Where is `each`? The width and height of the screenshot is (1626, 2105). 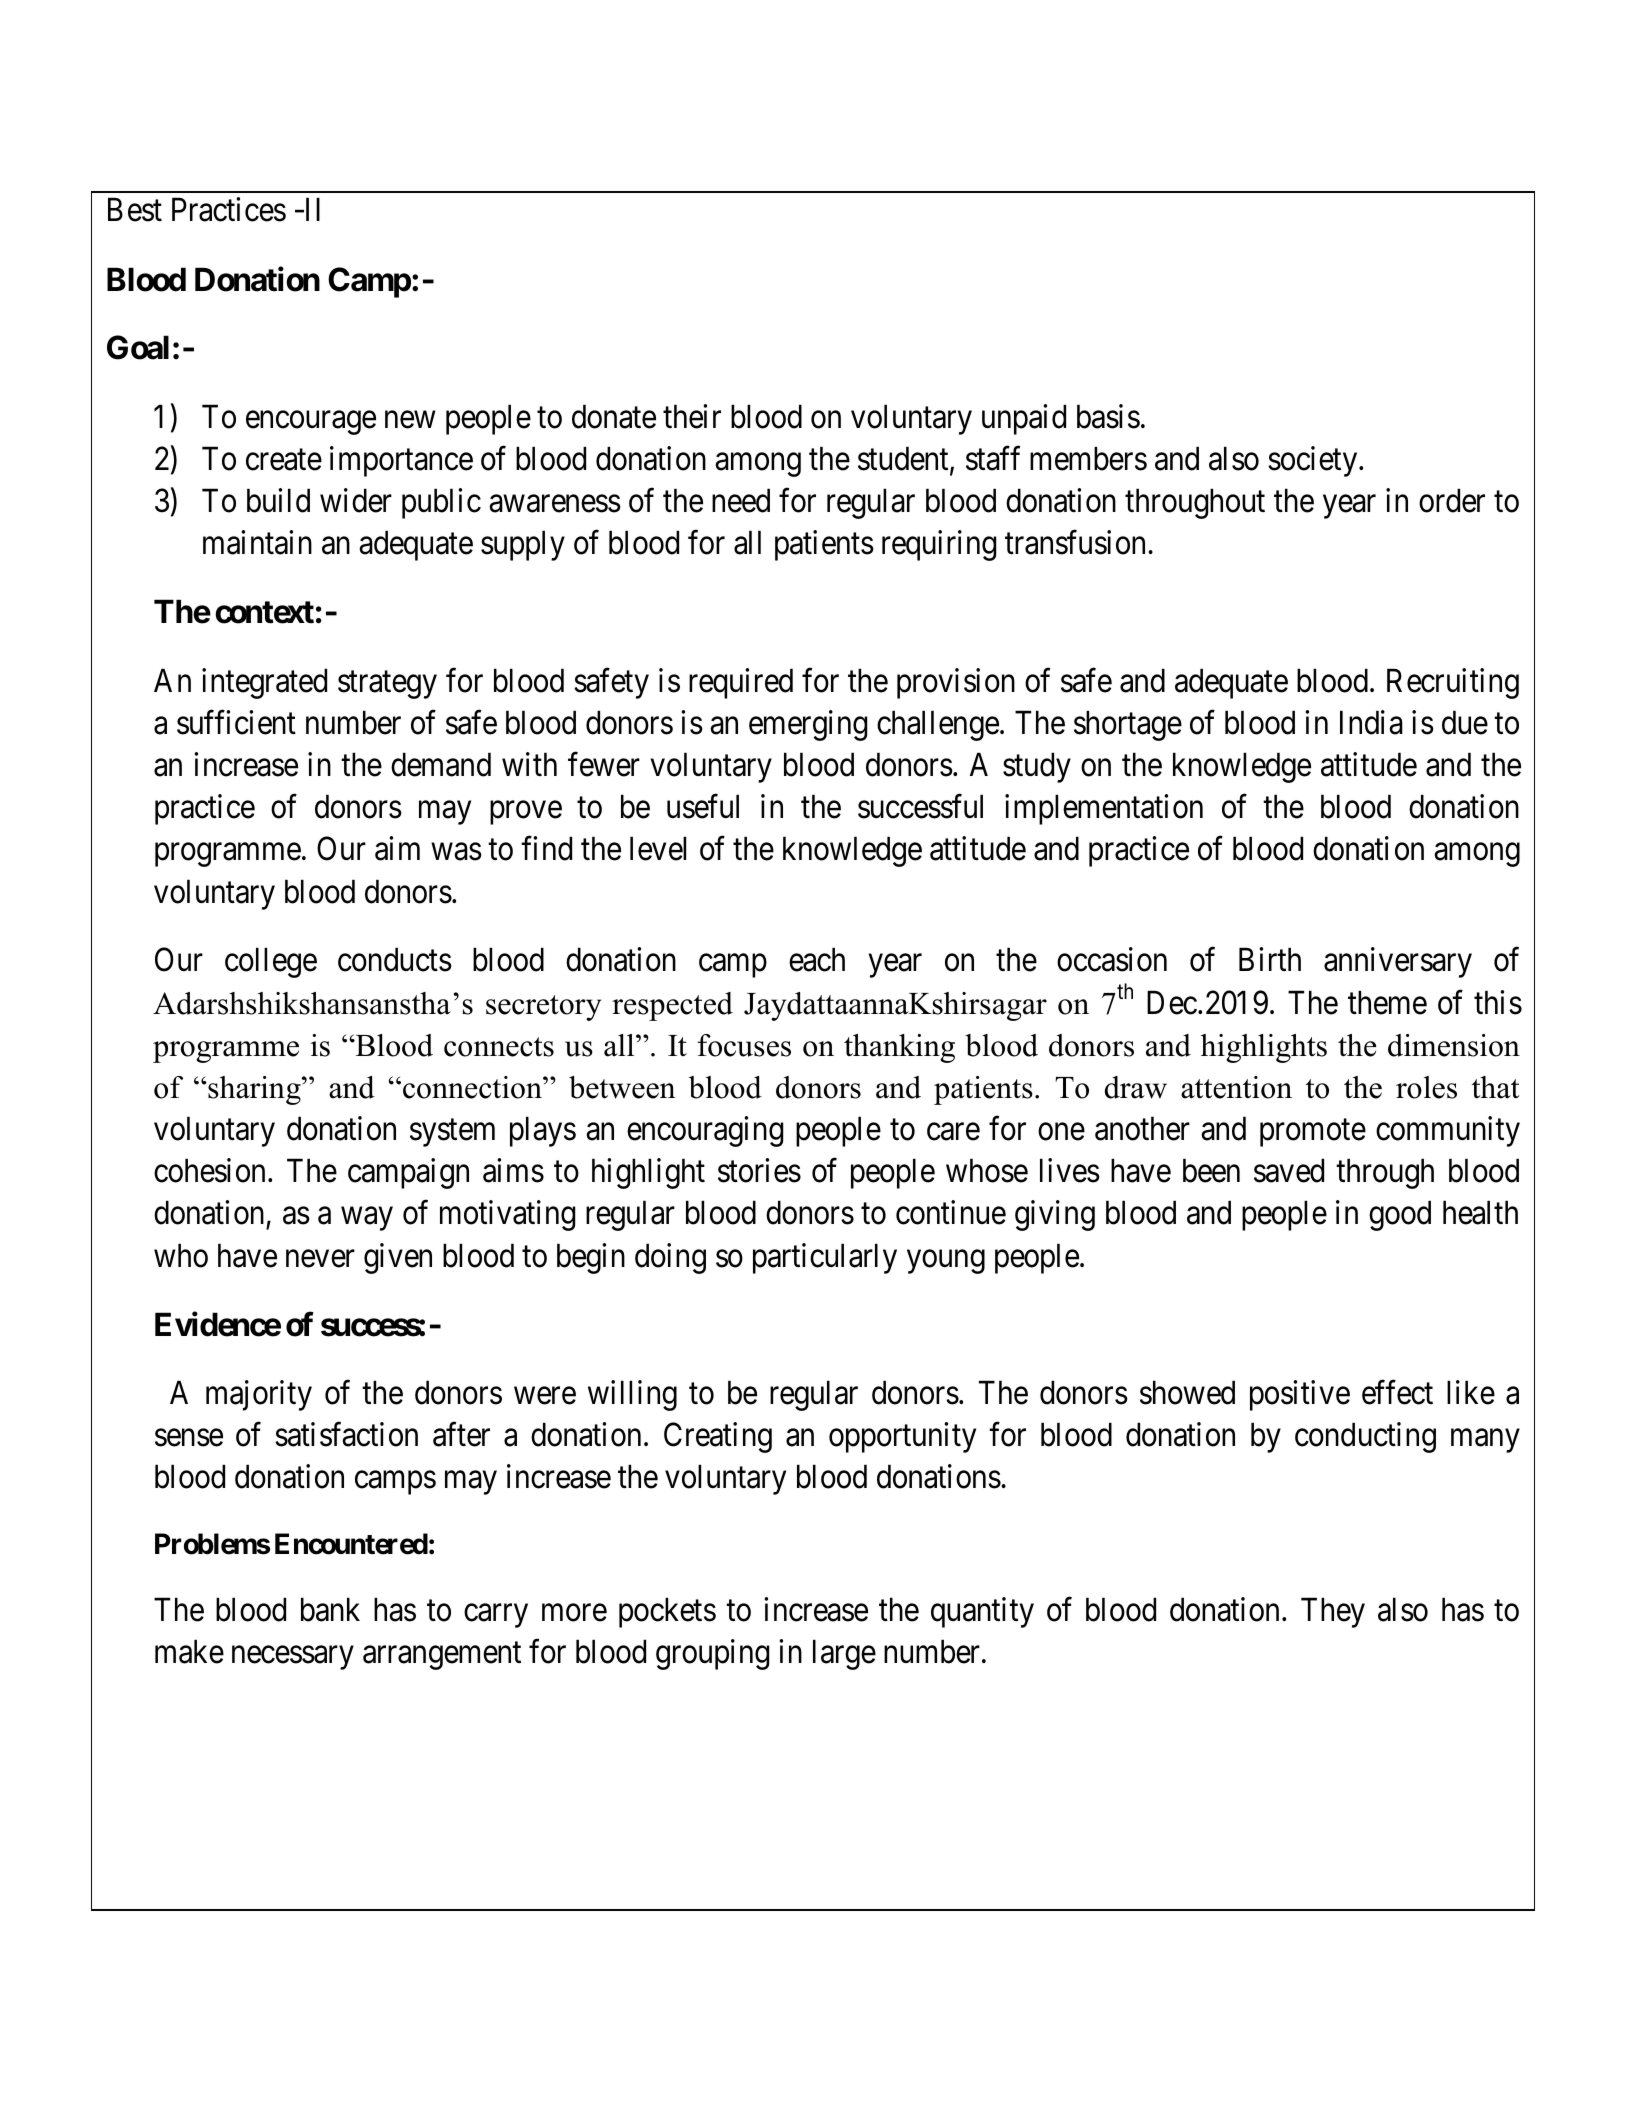
each is located at coordinates (817, 960).
